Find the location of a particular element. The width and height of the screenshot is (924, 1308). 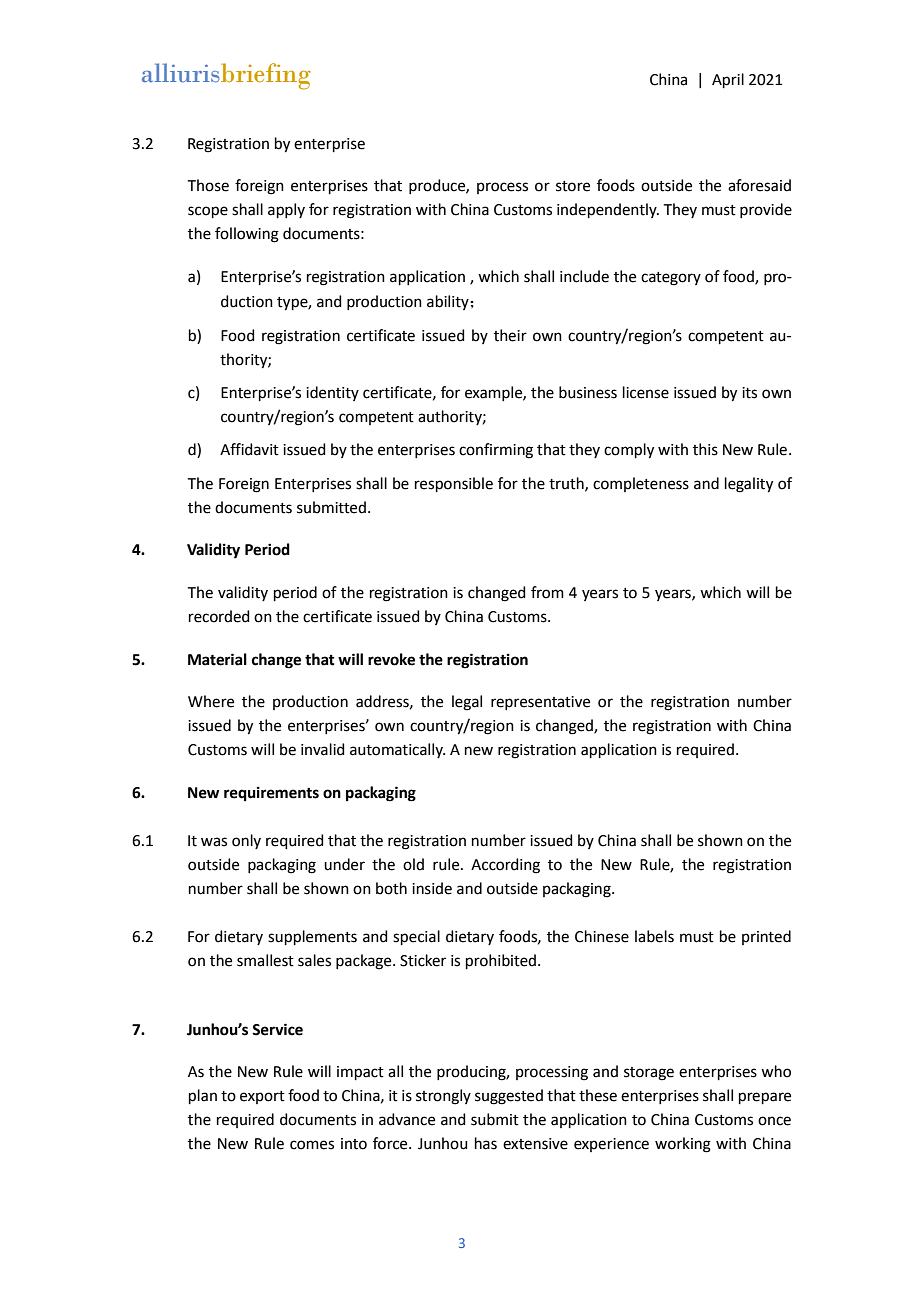

April is located at coordinates (728, 80).
